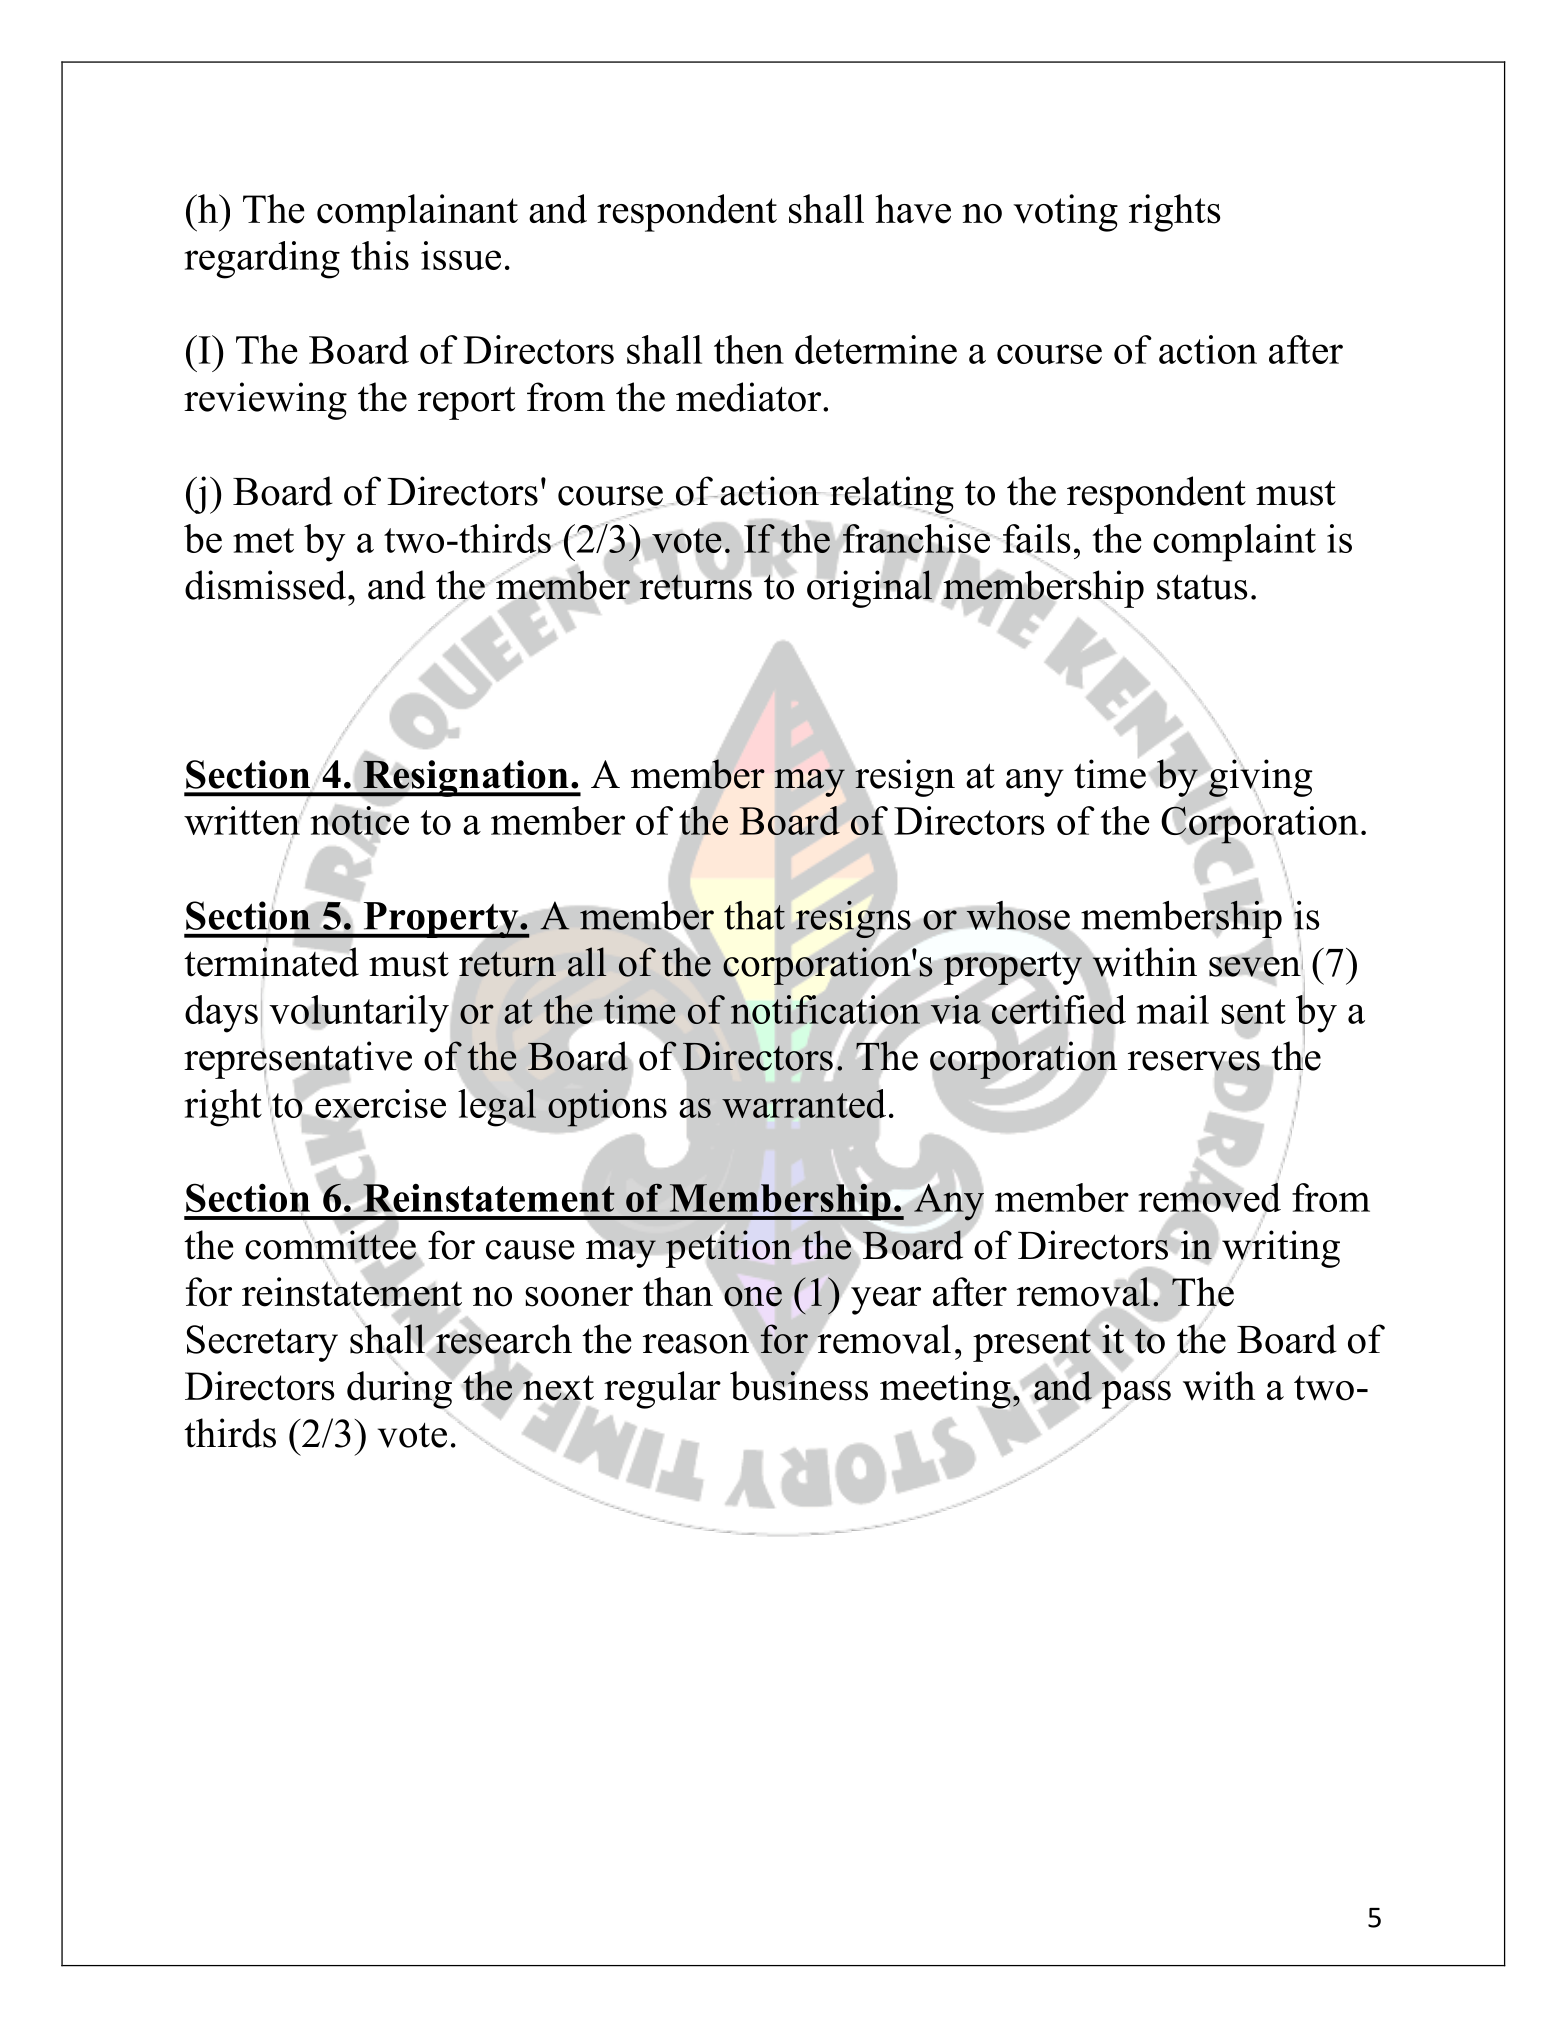  I want to click on that, so click(754, 915).
